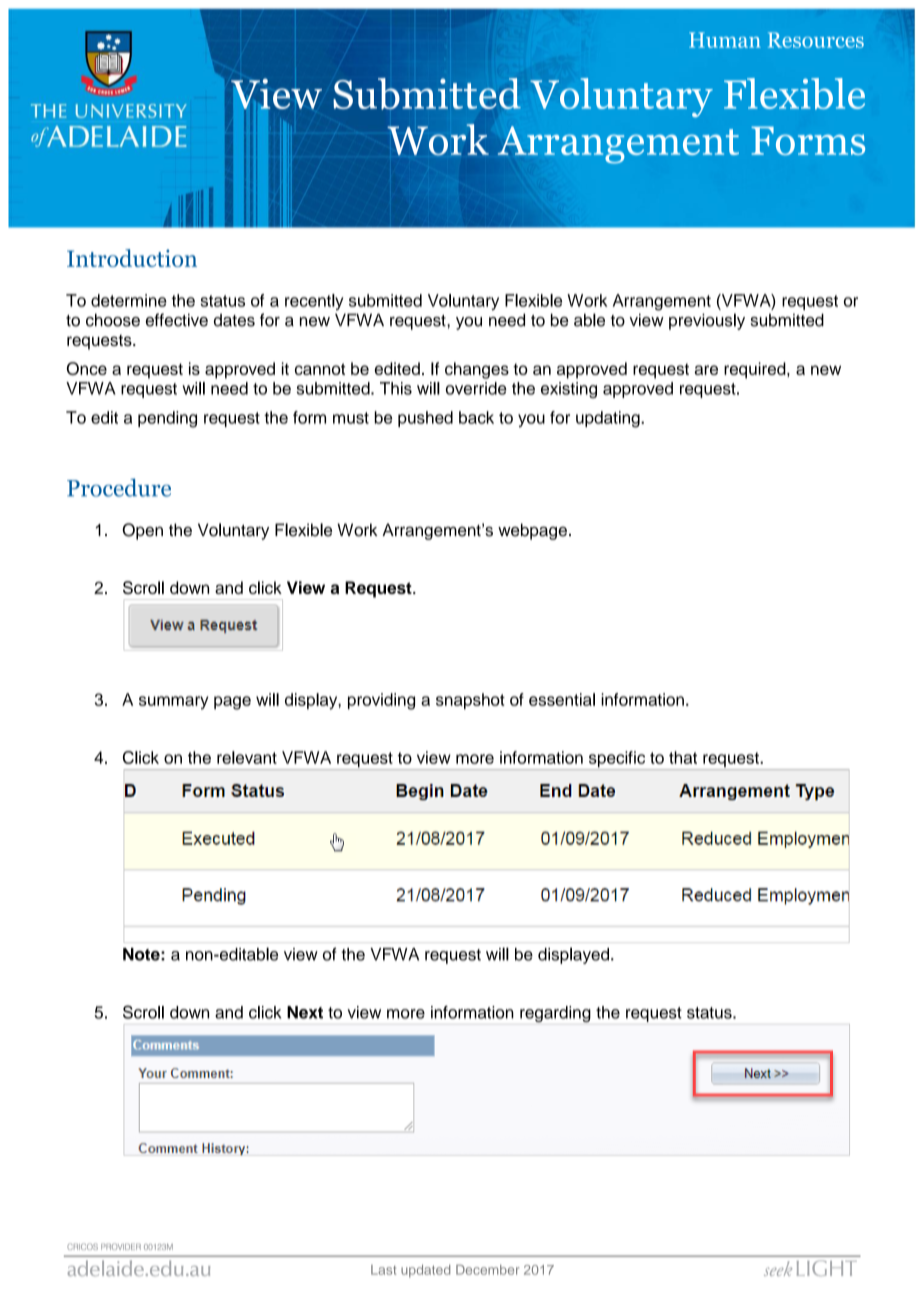  I want to click on Introduction, so click(132, 258).
